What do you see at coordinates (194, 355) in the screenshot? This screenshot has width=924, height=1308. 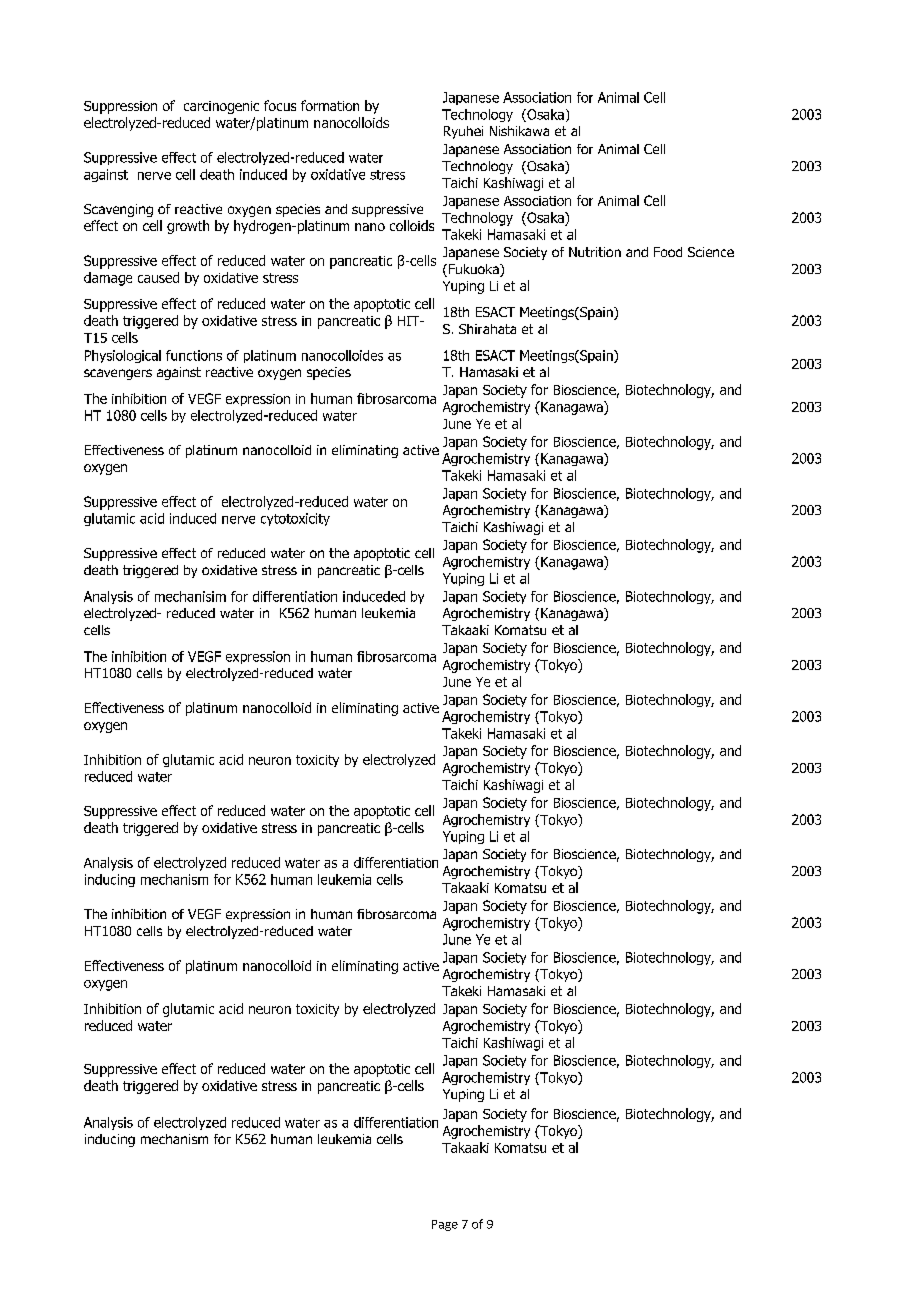 I see `functions` at bounding box center [194, 355].
